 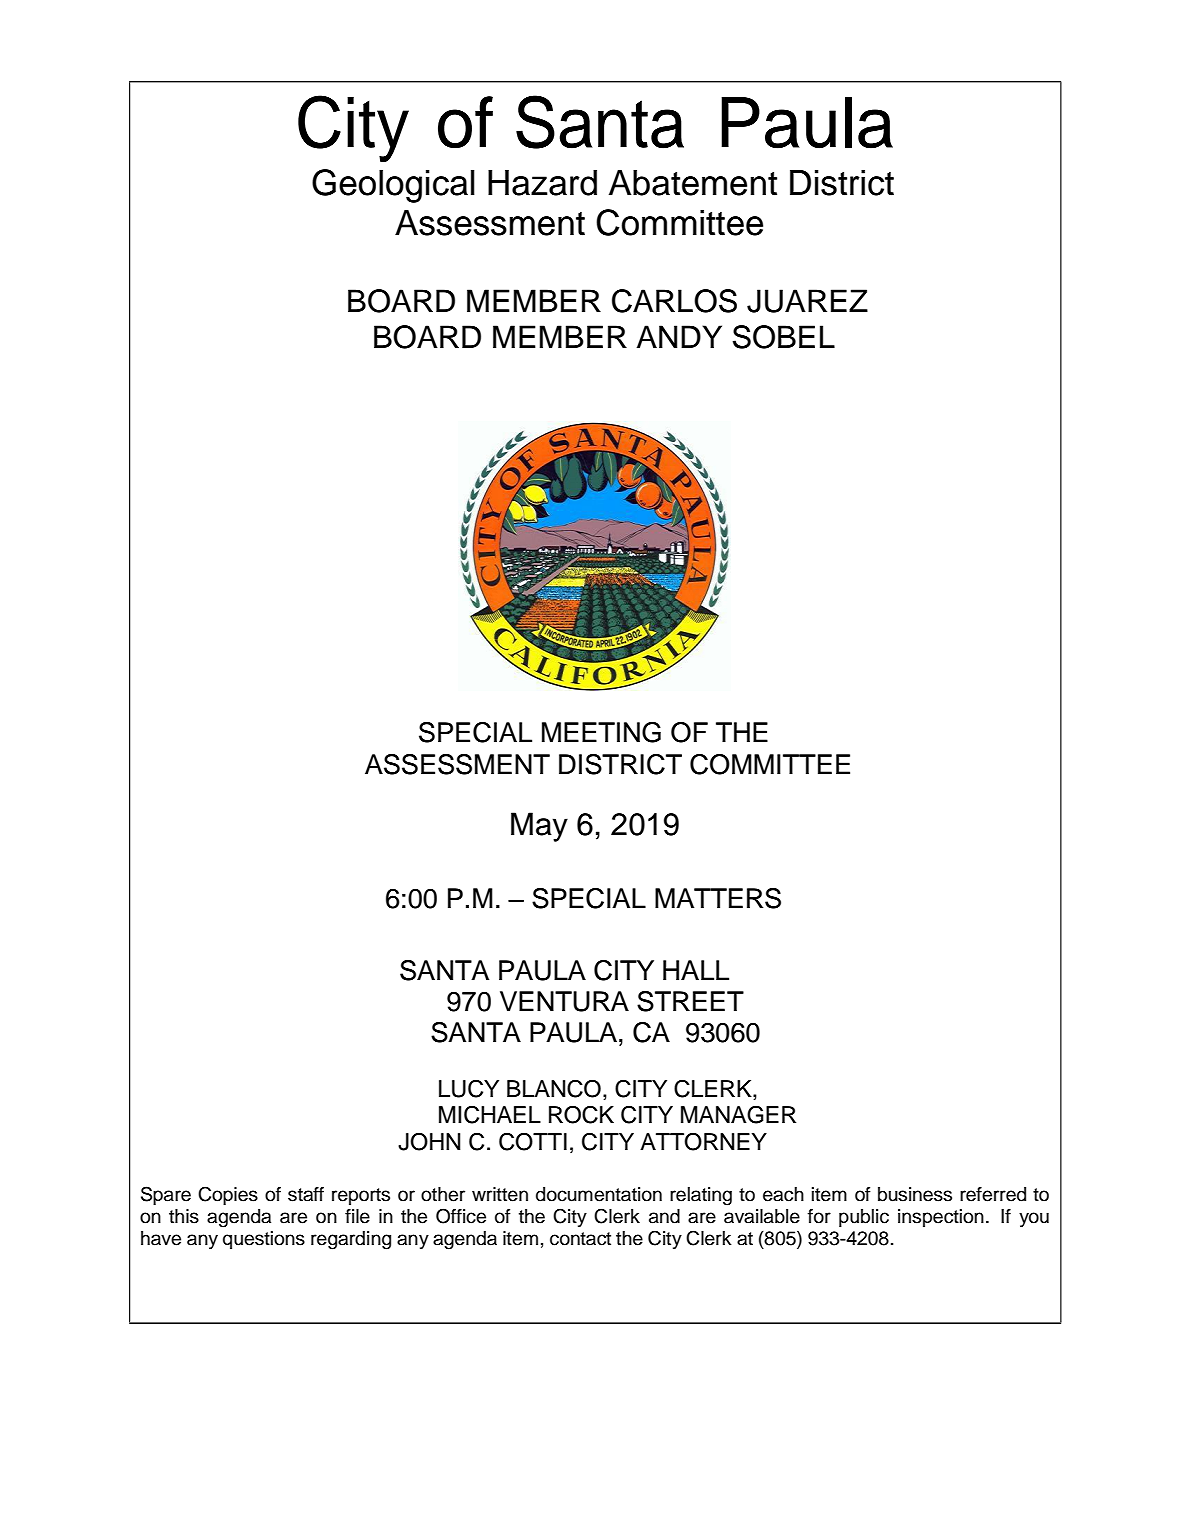 What do you see at coordinates (469, 1089) in the screenshot?
I see `LUCY` at bounding box center [469, 1089].
